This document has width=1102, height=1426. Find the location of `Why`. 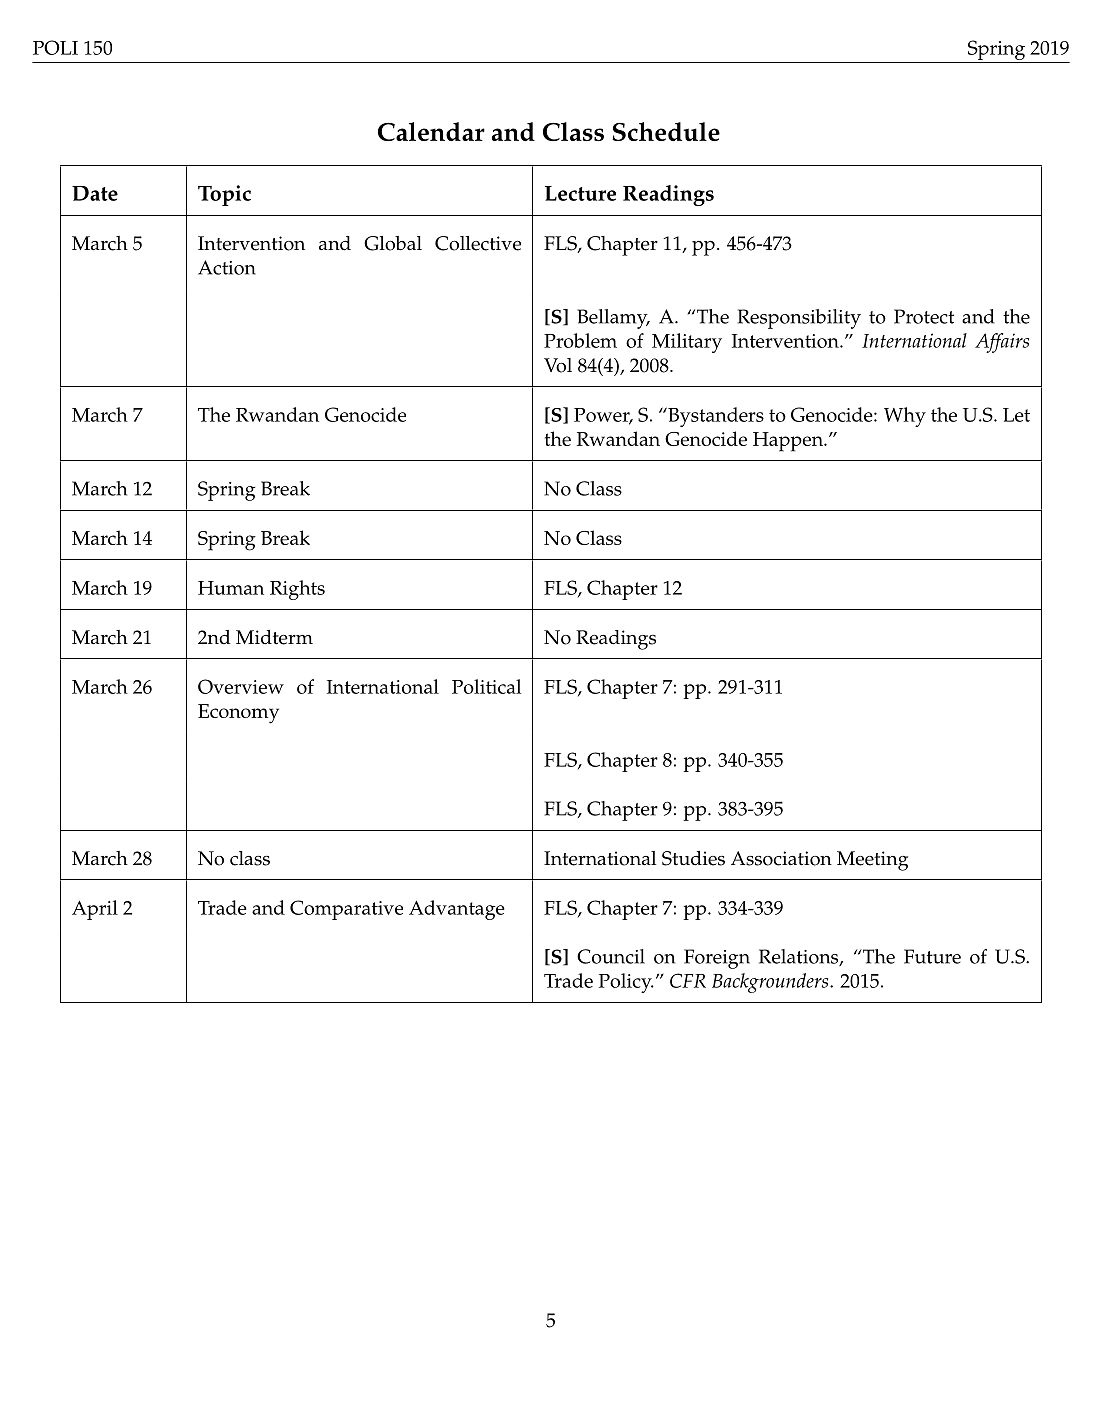

Why is located at coordinates (905, 417).
